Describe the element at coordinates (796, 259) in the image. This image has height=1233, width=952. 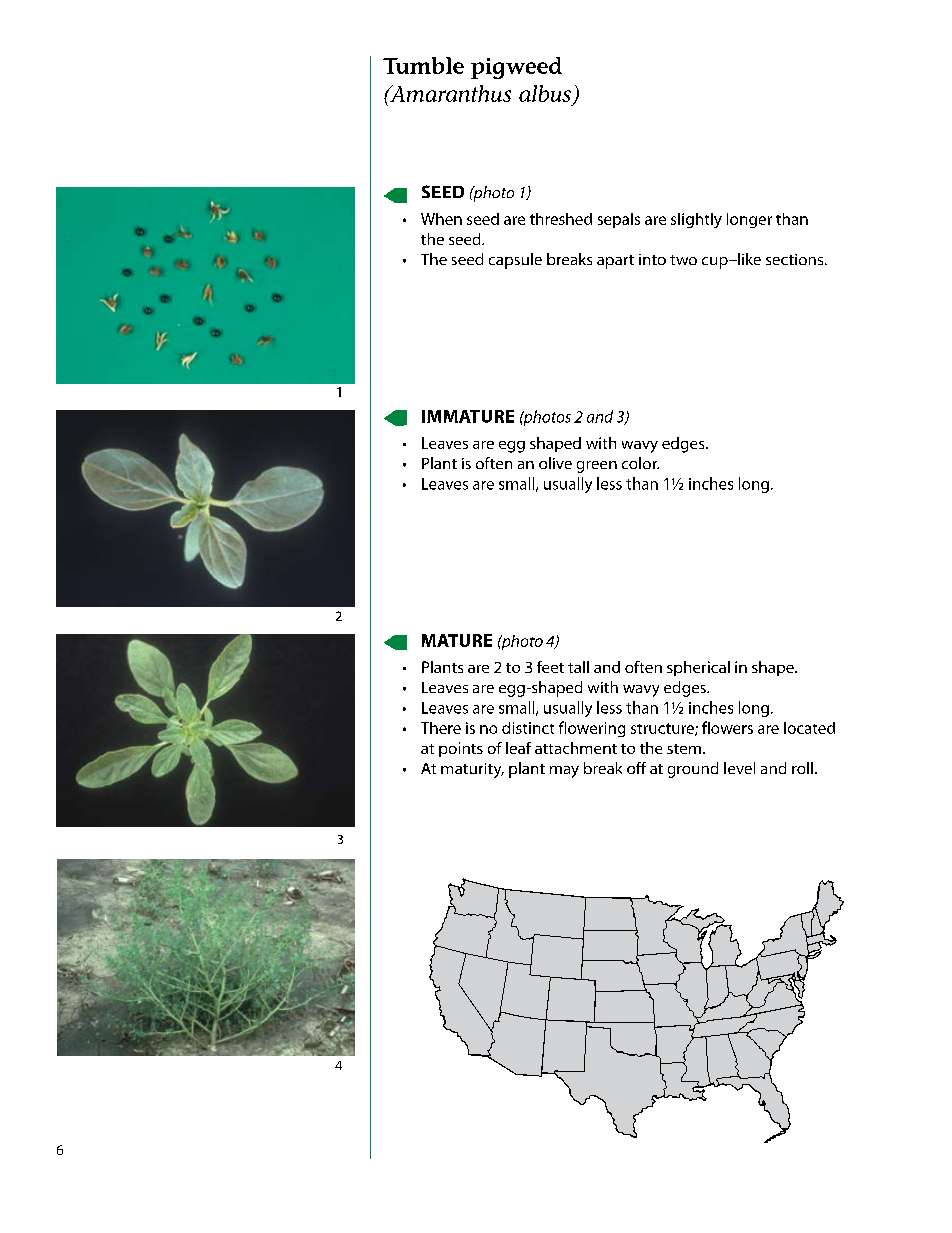
I see `sections` at that location.
